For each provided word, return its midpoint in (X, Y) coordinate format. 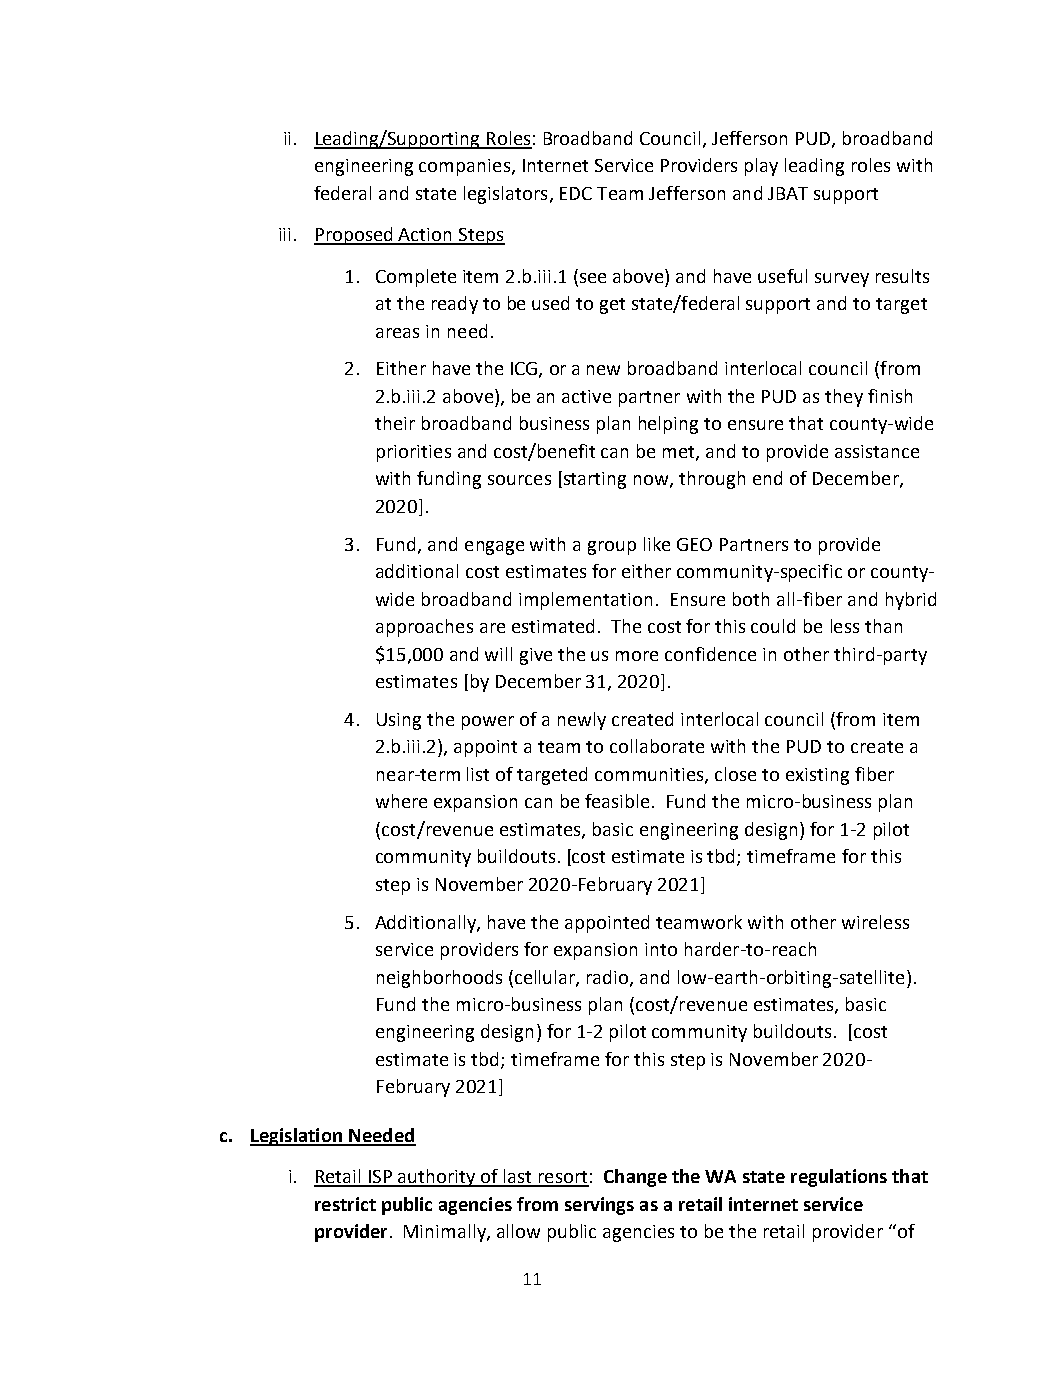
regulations (839, 1178)
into (661, 949)
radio (609, 978)
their (395, 423)
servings (599, 1206)
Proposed (354, 236)
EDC (576, 193)
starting (593, 480)
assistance (877, 451)
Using (399, 721)
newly (582, 721)
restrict (345, 1204)
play (761, 167)
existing (817, 776)
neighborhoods (439, 979)
